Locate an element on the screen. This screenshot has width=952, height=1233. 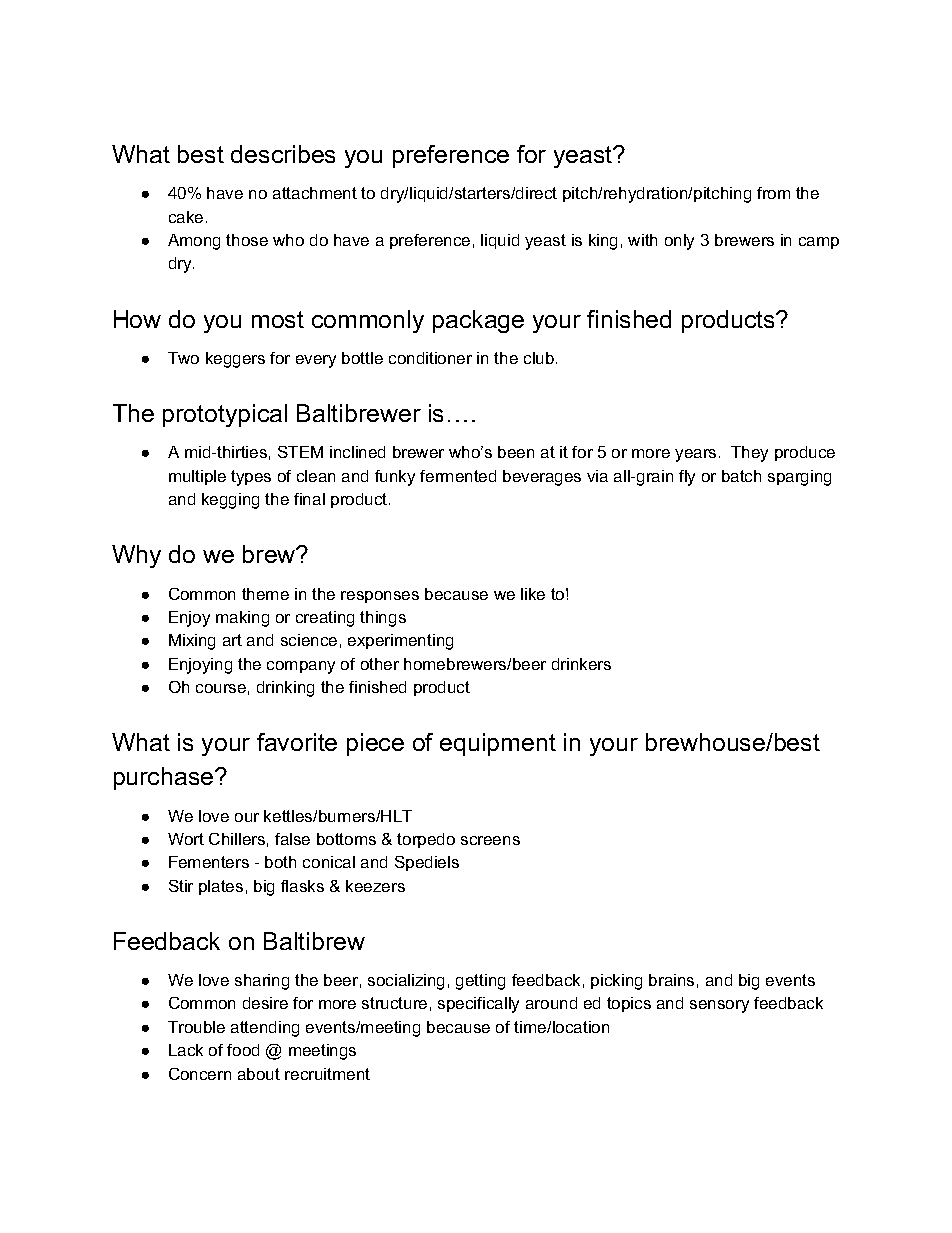
drinkers is located at coordinates (581, 664).
